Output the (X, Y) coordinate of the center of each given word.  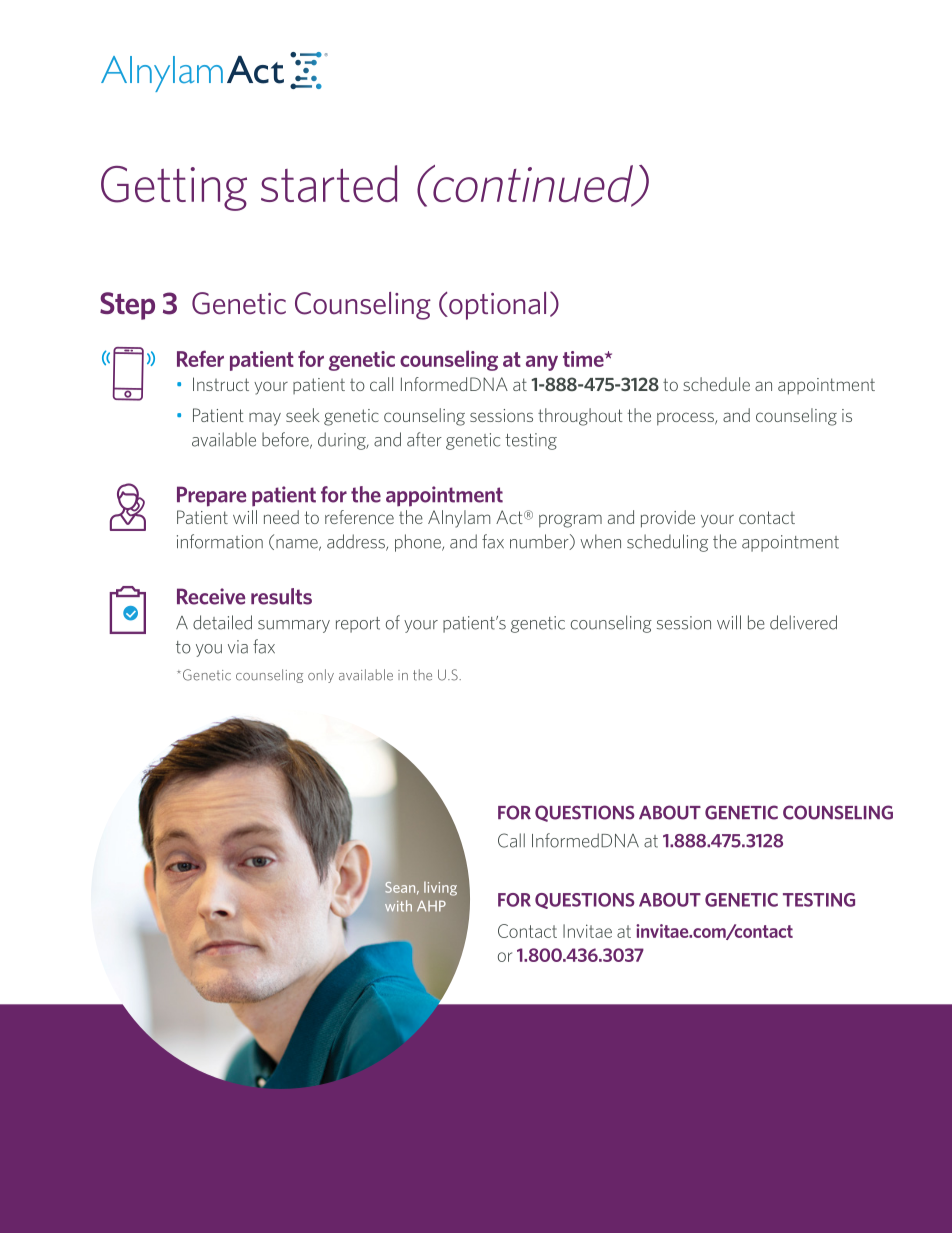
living (440, 888)
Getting (174, 188)
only (321, 676)
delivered (803, 622)
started (329, 183)
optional (496, 306)
